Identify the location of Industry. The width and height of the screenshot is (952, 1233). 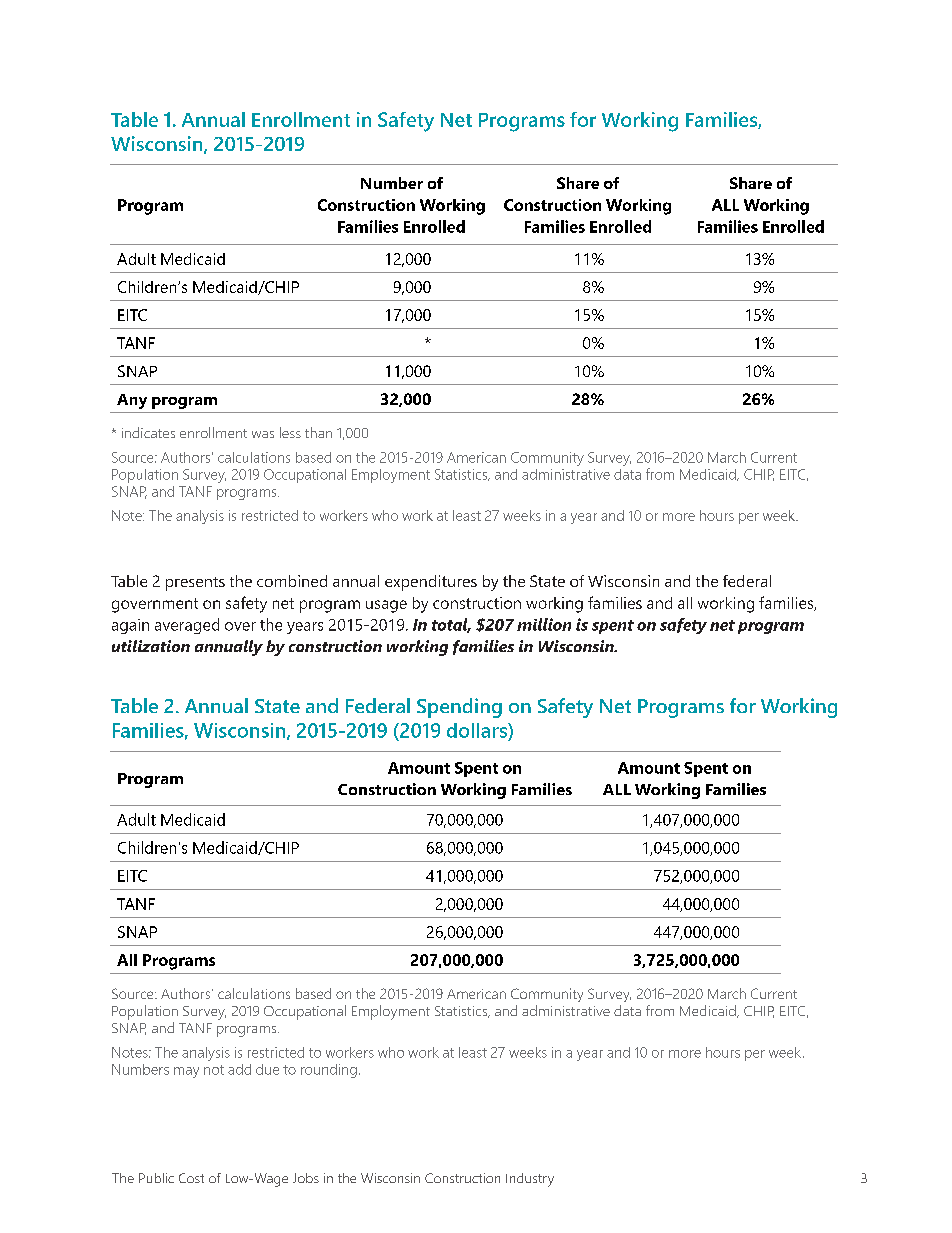
(530, 1180).
